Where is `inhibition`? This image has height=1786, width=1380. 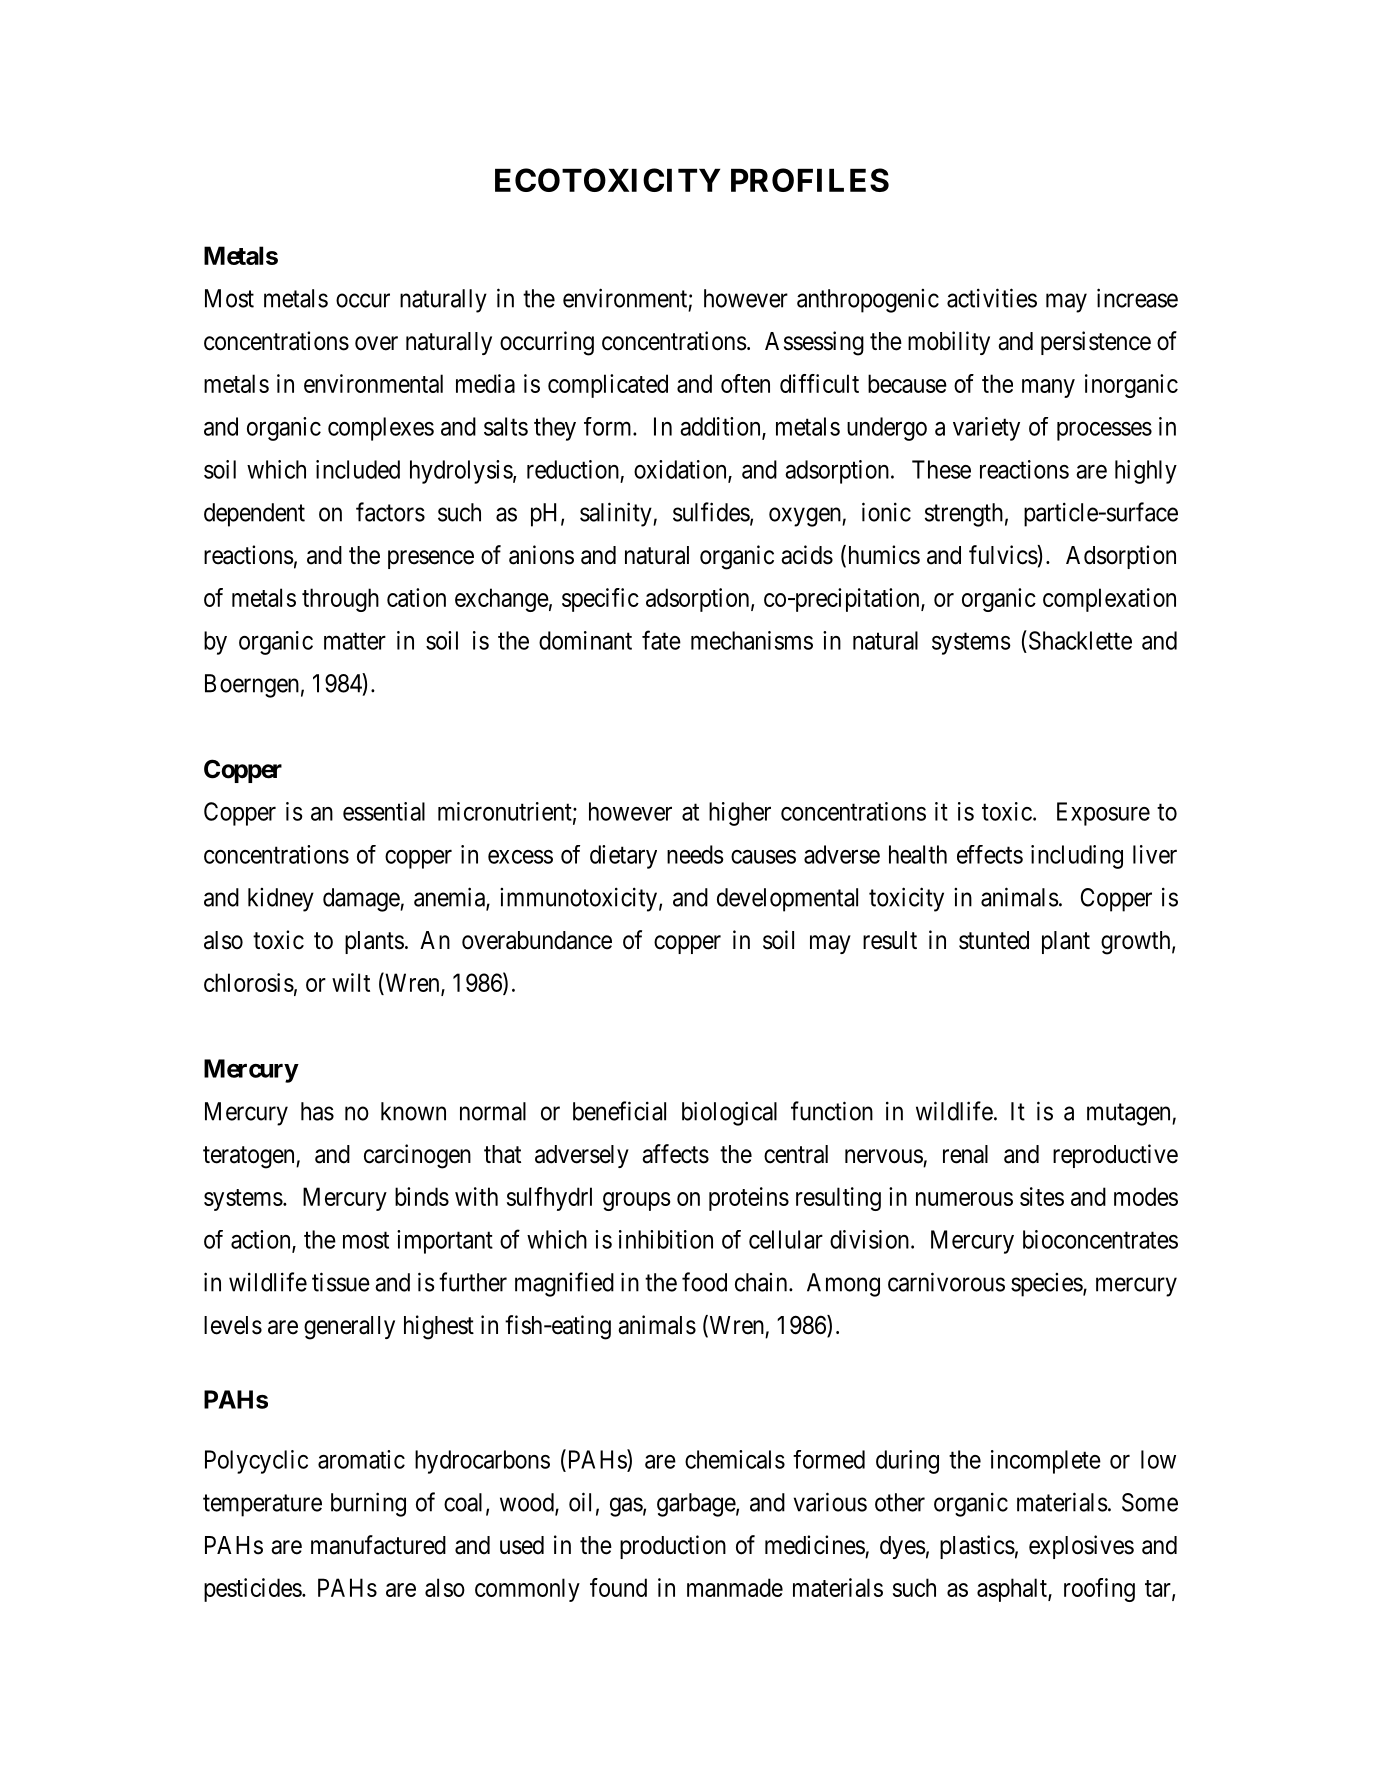 inhibition is located at coordinates (666, 1239).
